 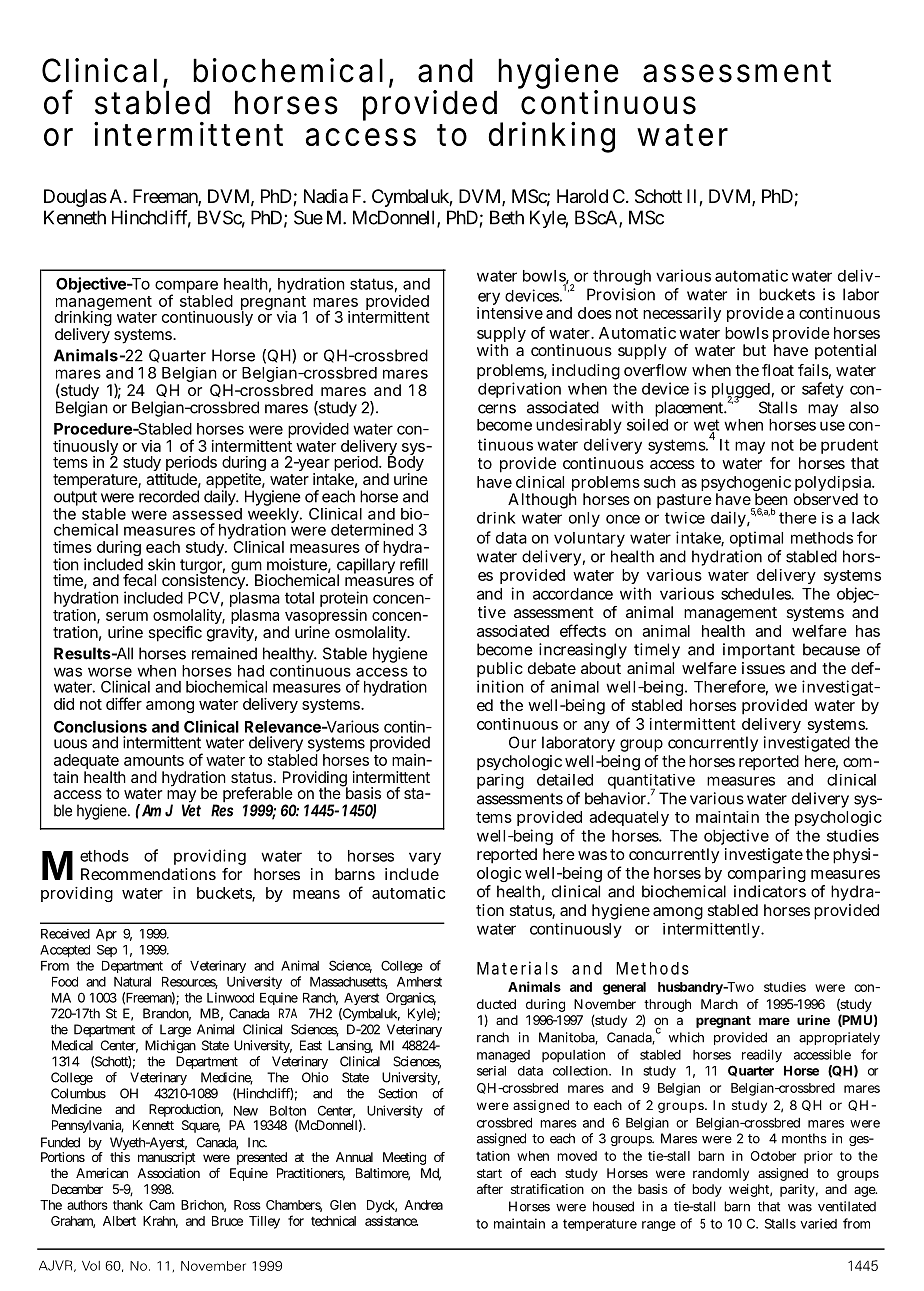 What do you see at coordinates (124, 703) in the page?
I see `differ` at bounding box center [124, 703].
